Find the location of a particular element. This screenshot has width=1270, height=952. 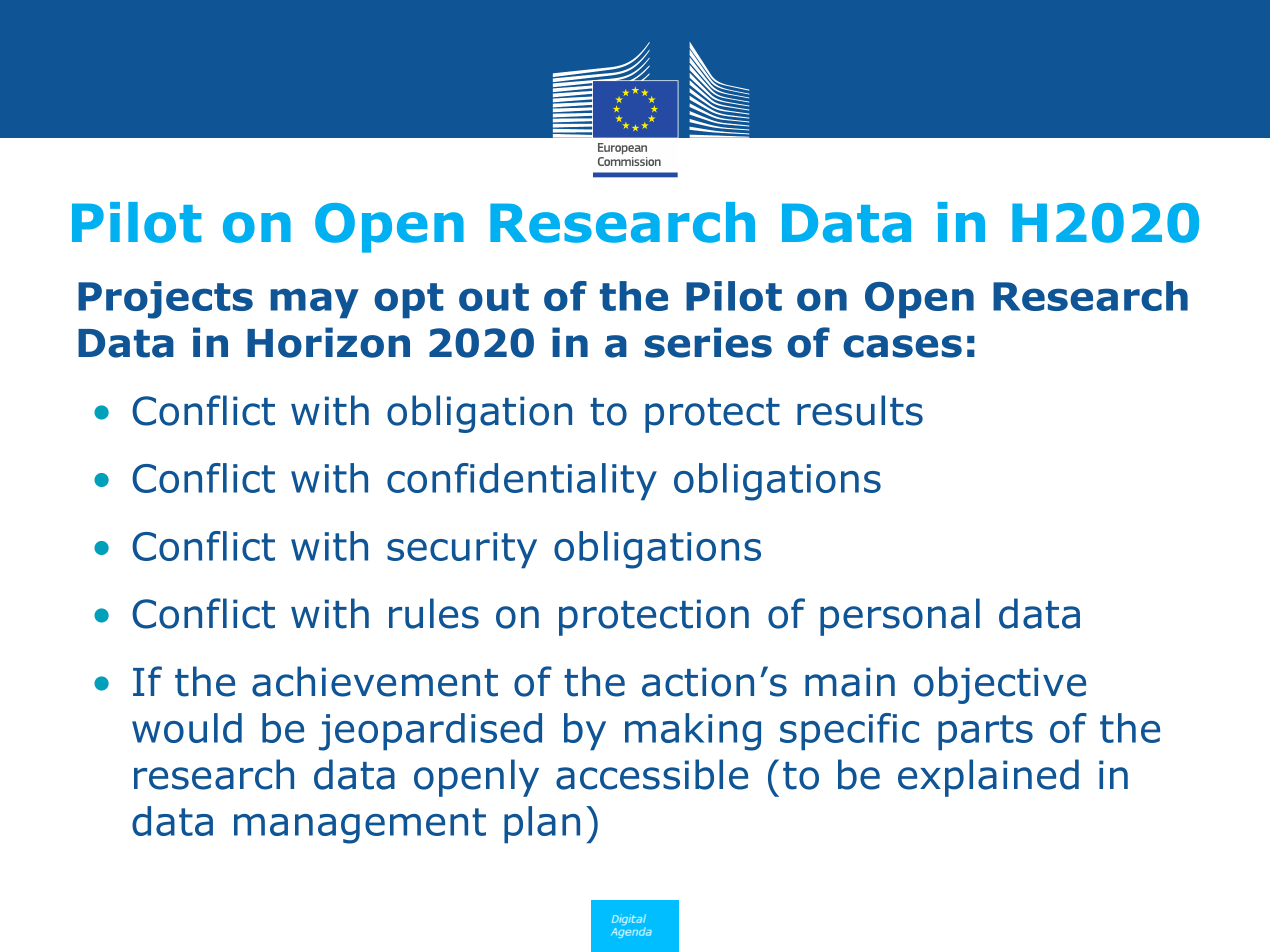

achievement is located at coordinates (375, 681).
